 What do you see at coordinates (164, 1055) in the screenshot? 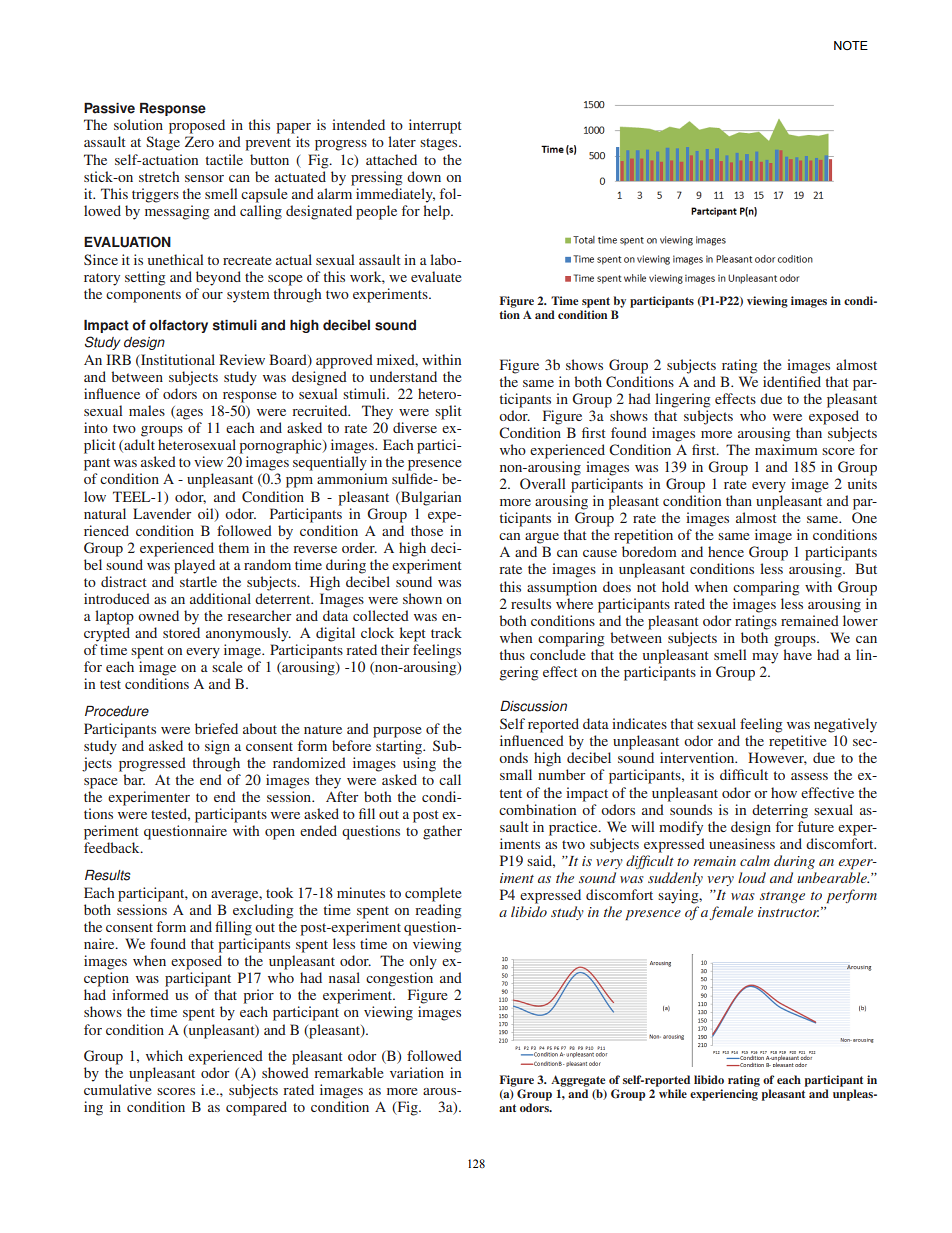
I see `which` at bounding box center [164, 1055].
